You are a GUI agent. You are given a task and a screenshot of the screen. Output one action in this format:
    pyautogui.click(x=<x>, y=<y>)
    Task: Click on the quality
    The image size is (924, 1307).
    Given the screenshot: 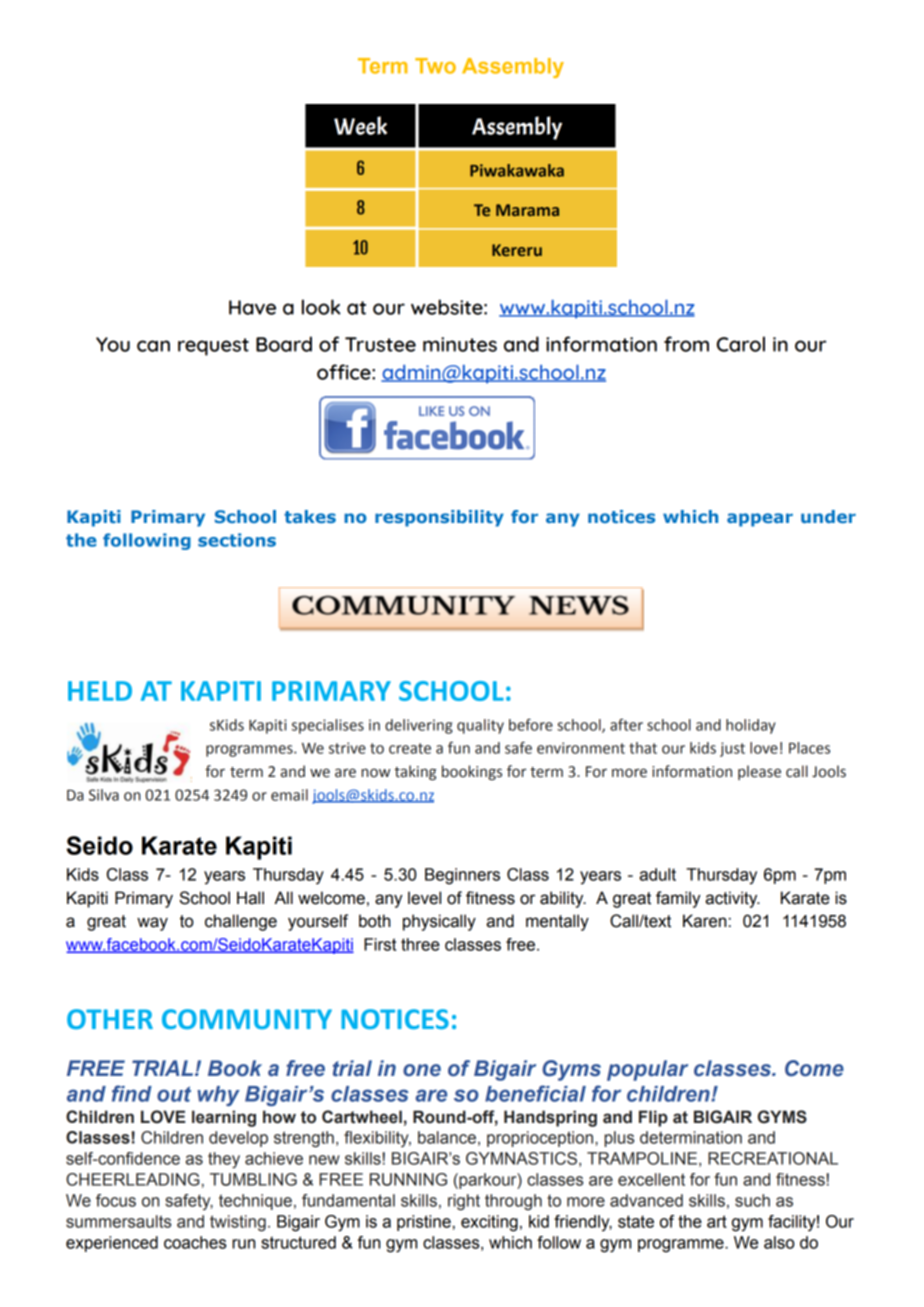 What is the action you would take?
    pyautogui.click(x=480, y=726)
